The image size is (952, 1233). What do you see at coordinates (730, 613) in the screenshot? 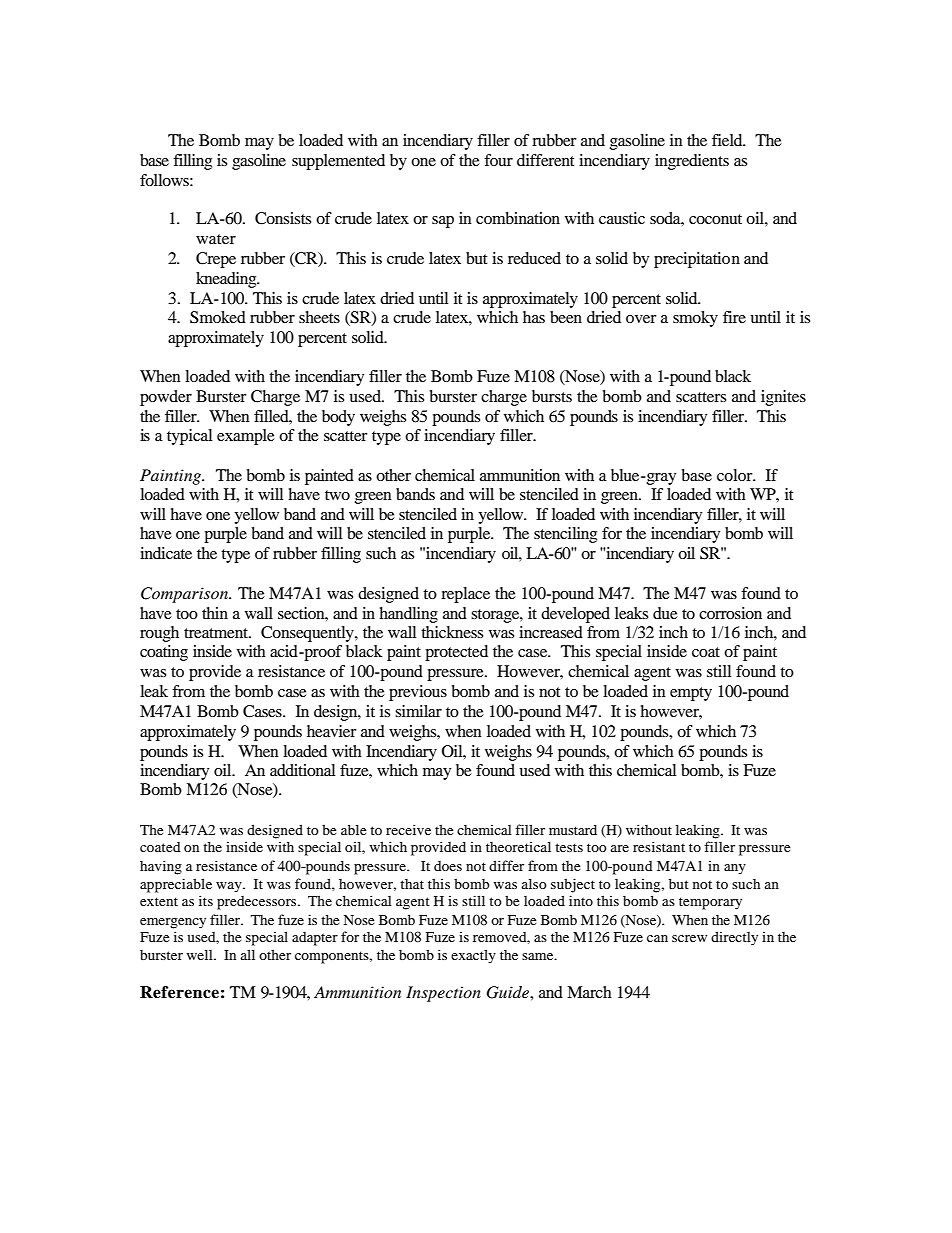
I see `corrosion` at bounding box center [730, 613].
